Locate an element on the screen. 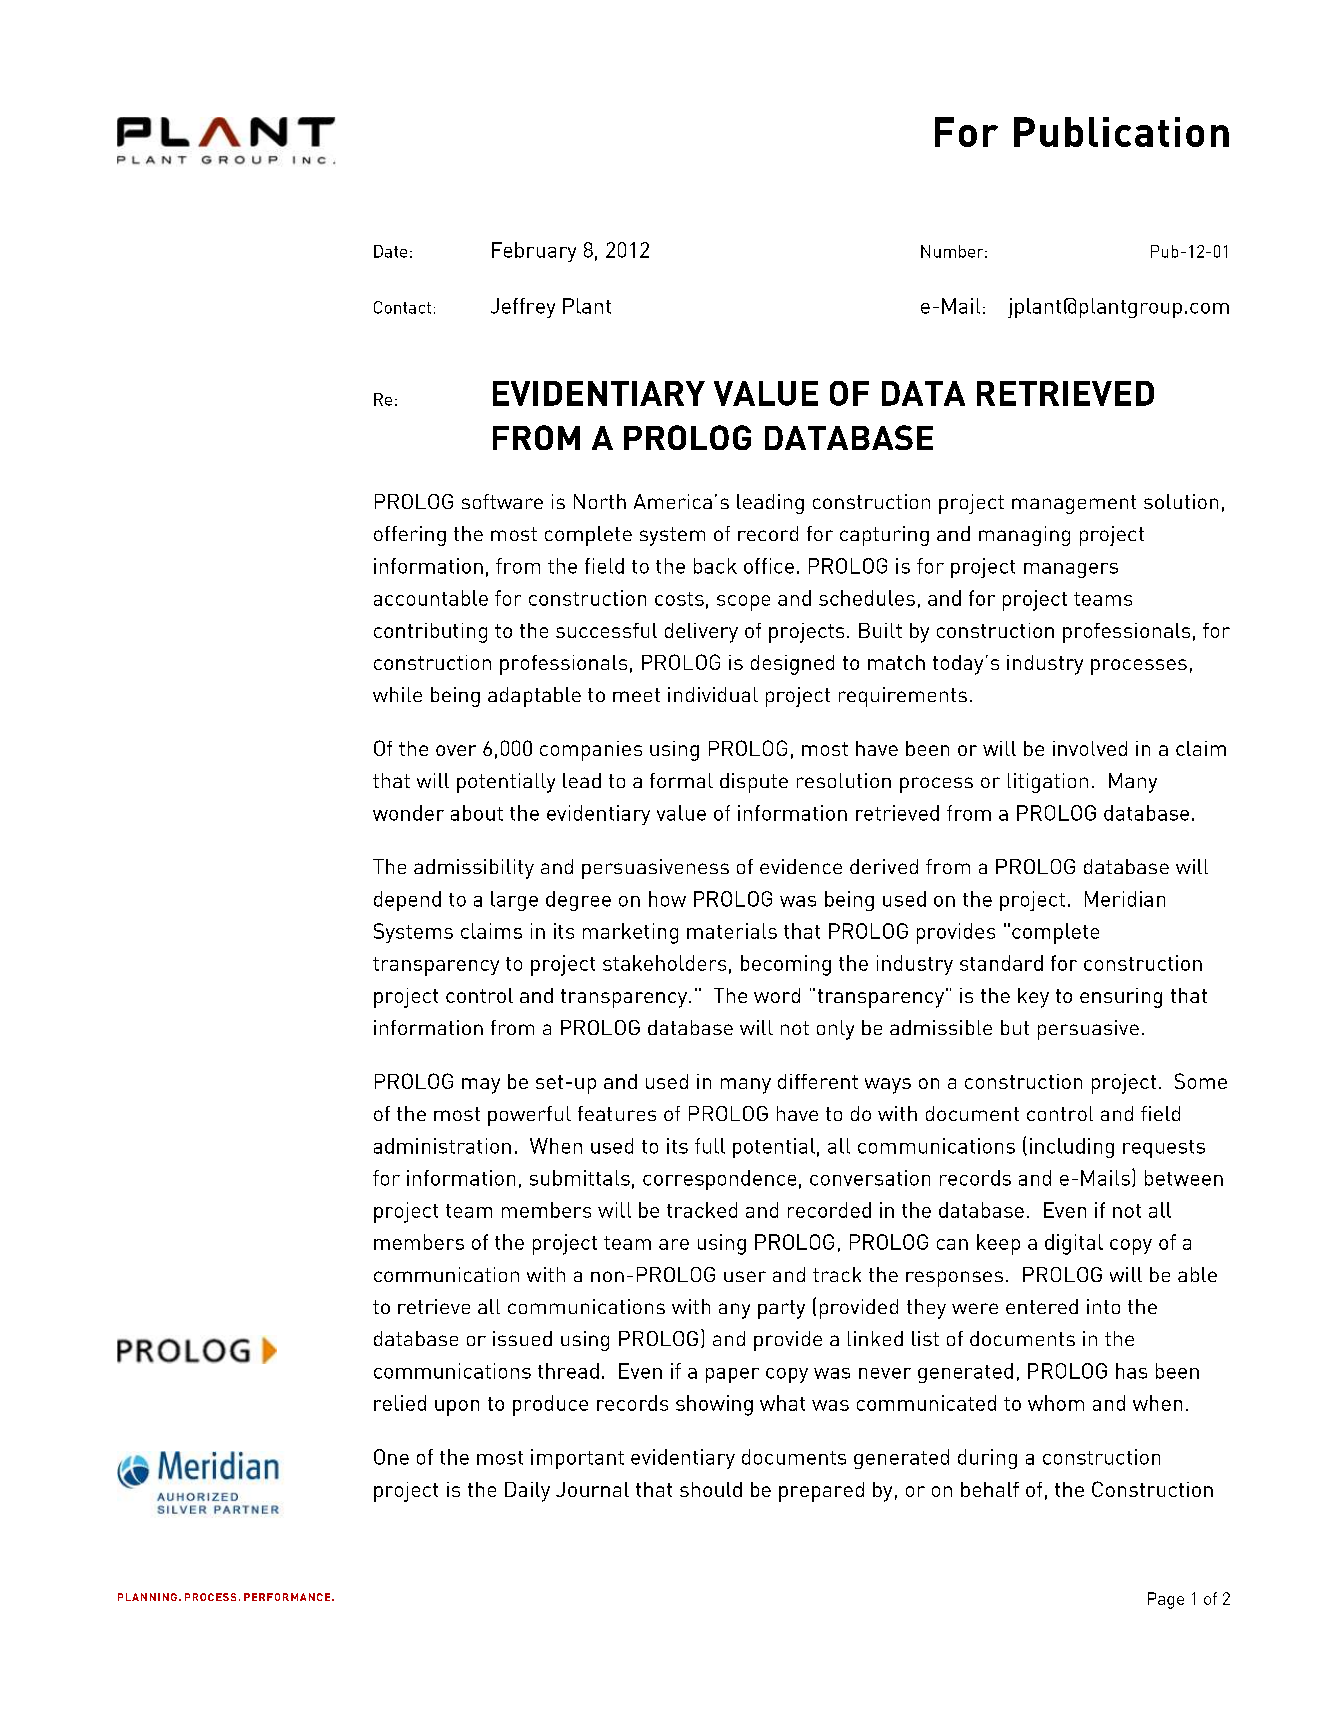  administration is located at coordinates (442, 1146).
